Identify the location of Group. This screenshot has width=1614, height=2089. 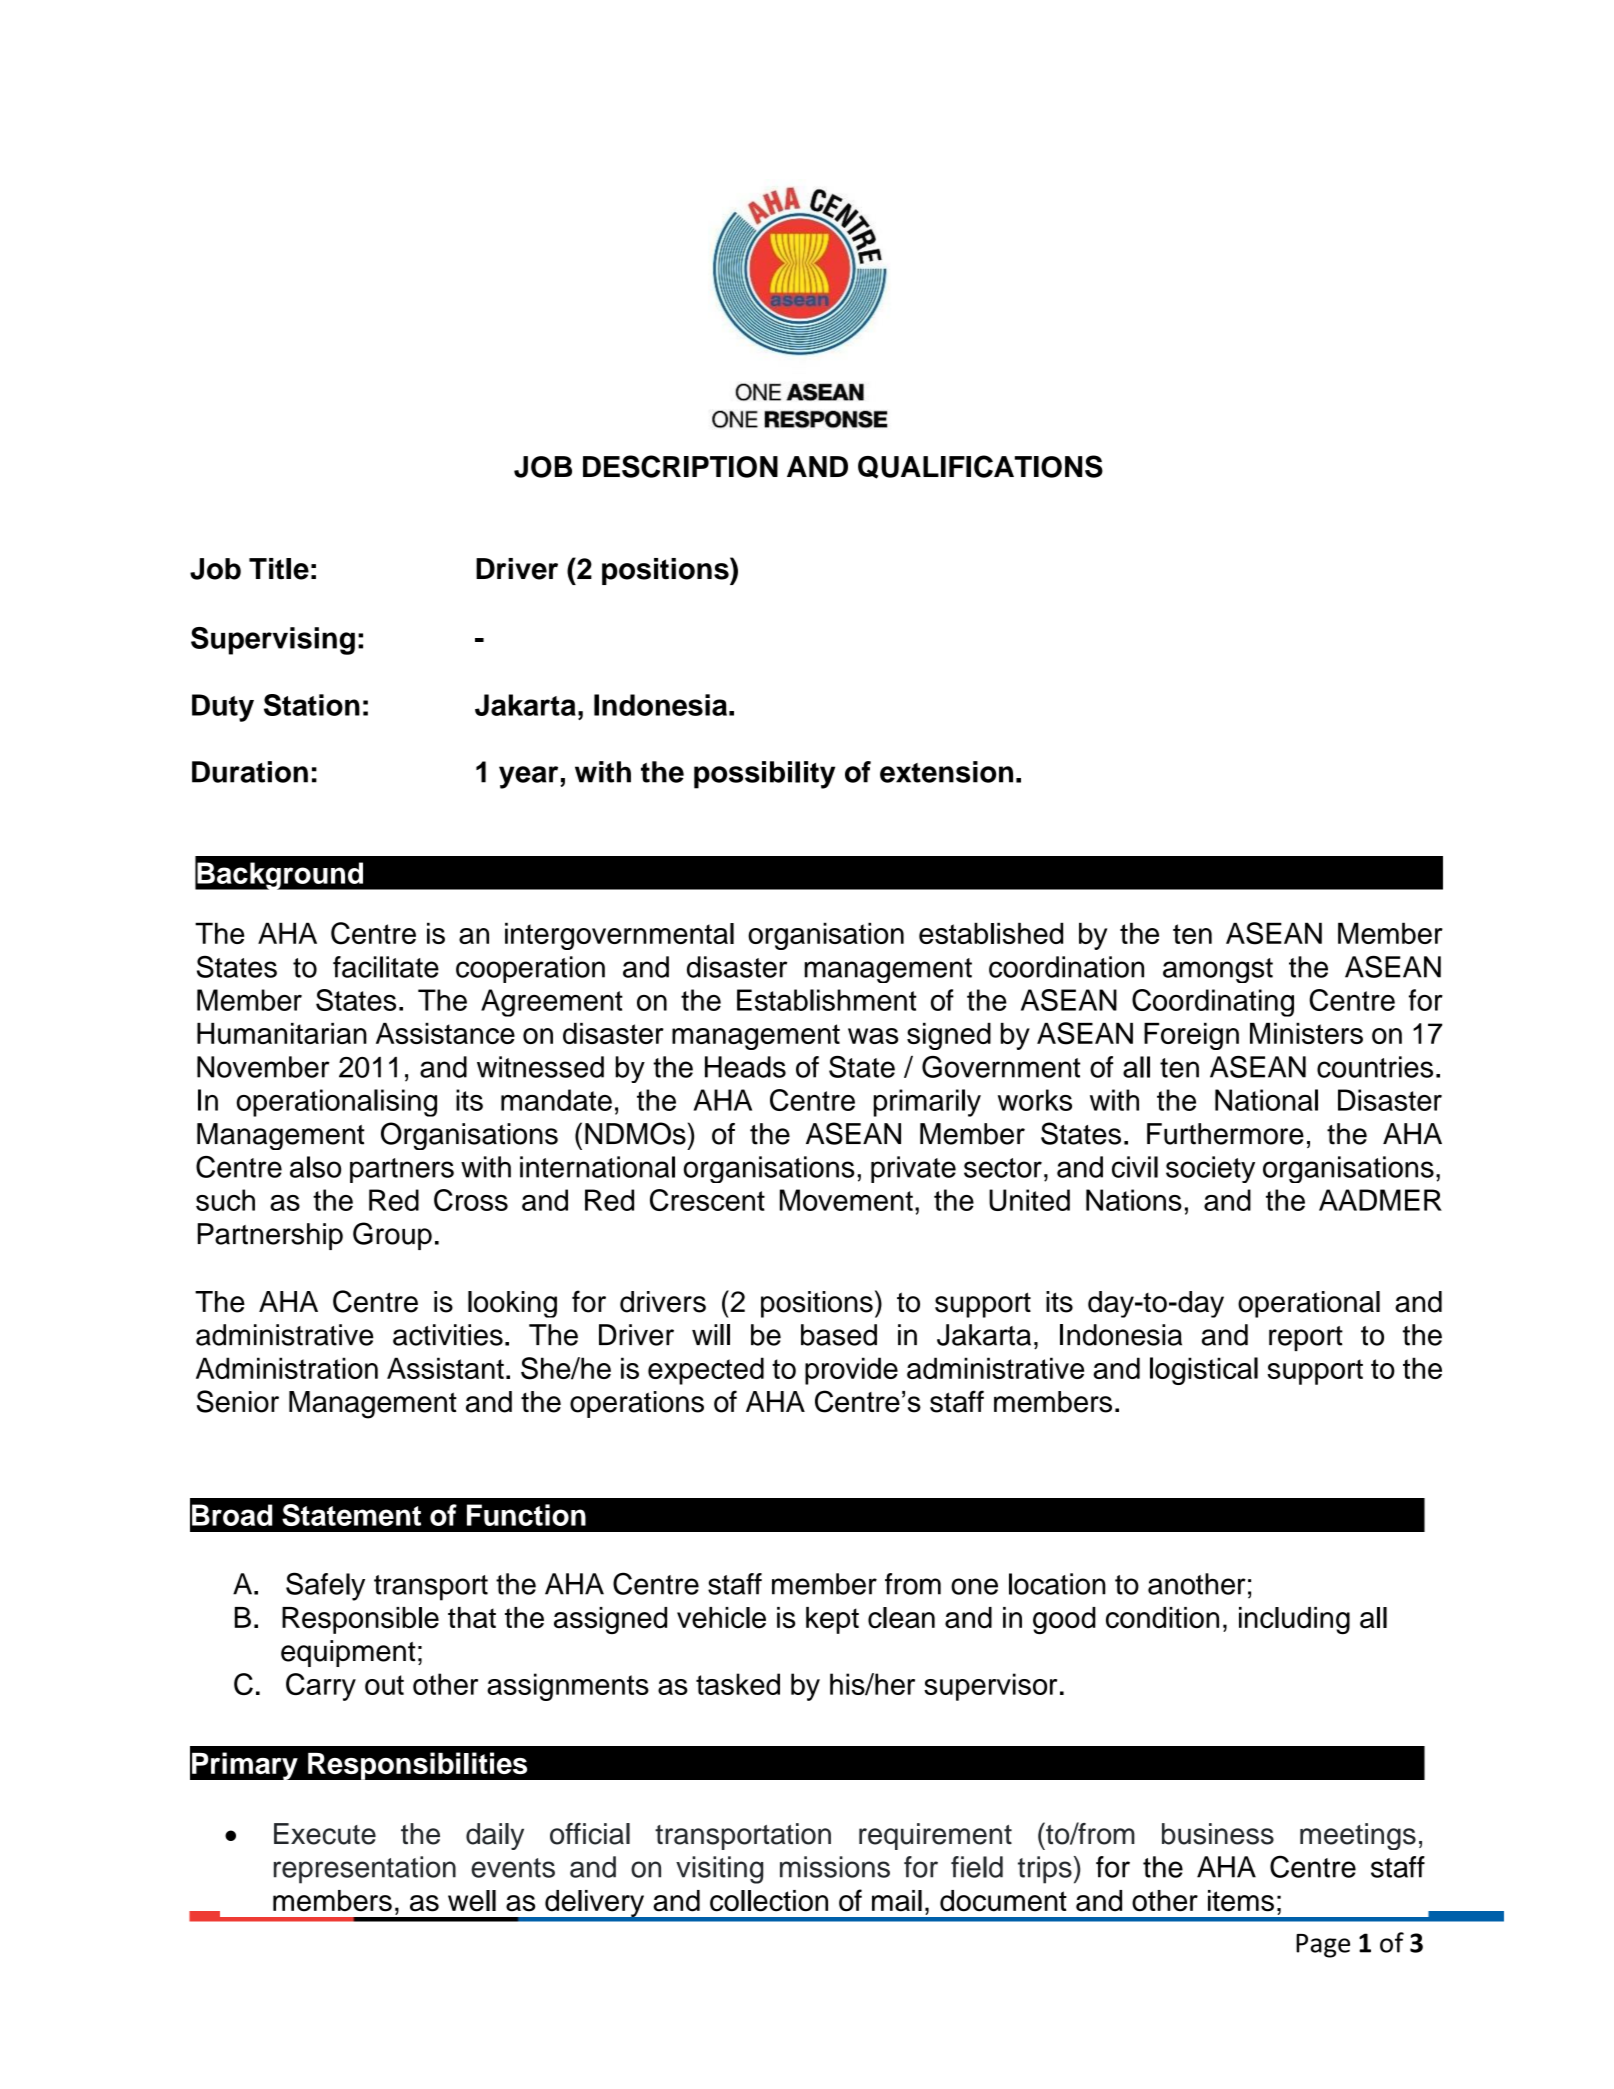
(392, 1236).
